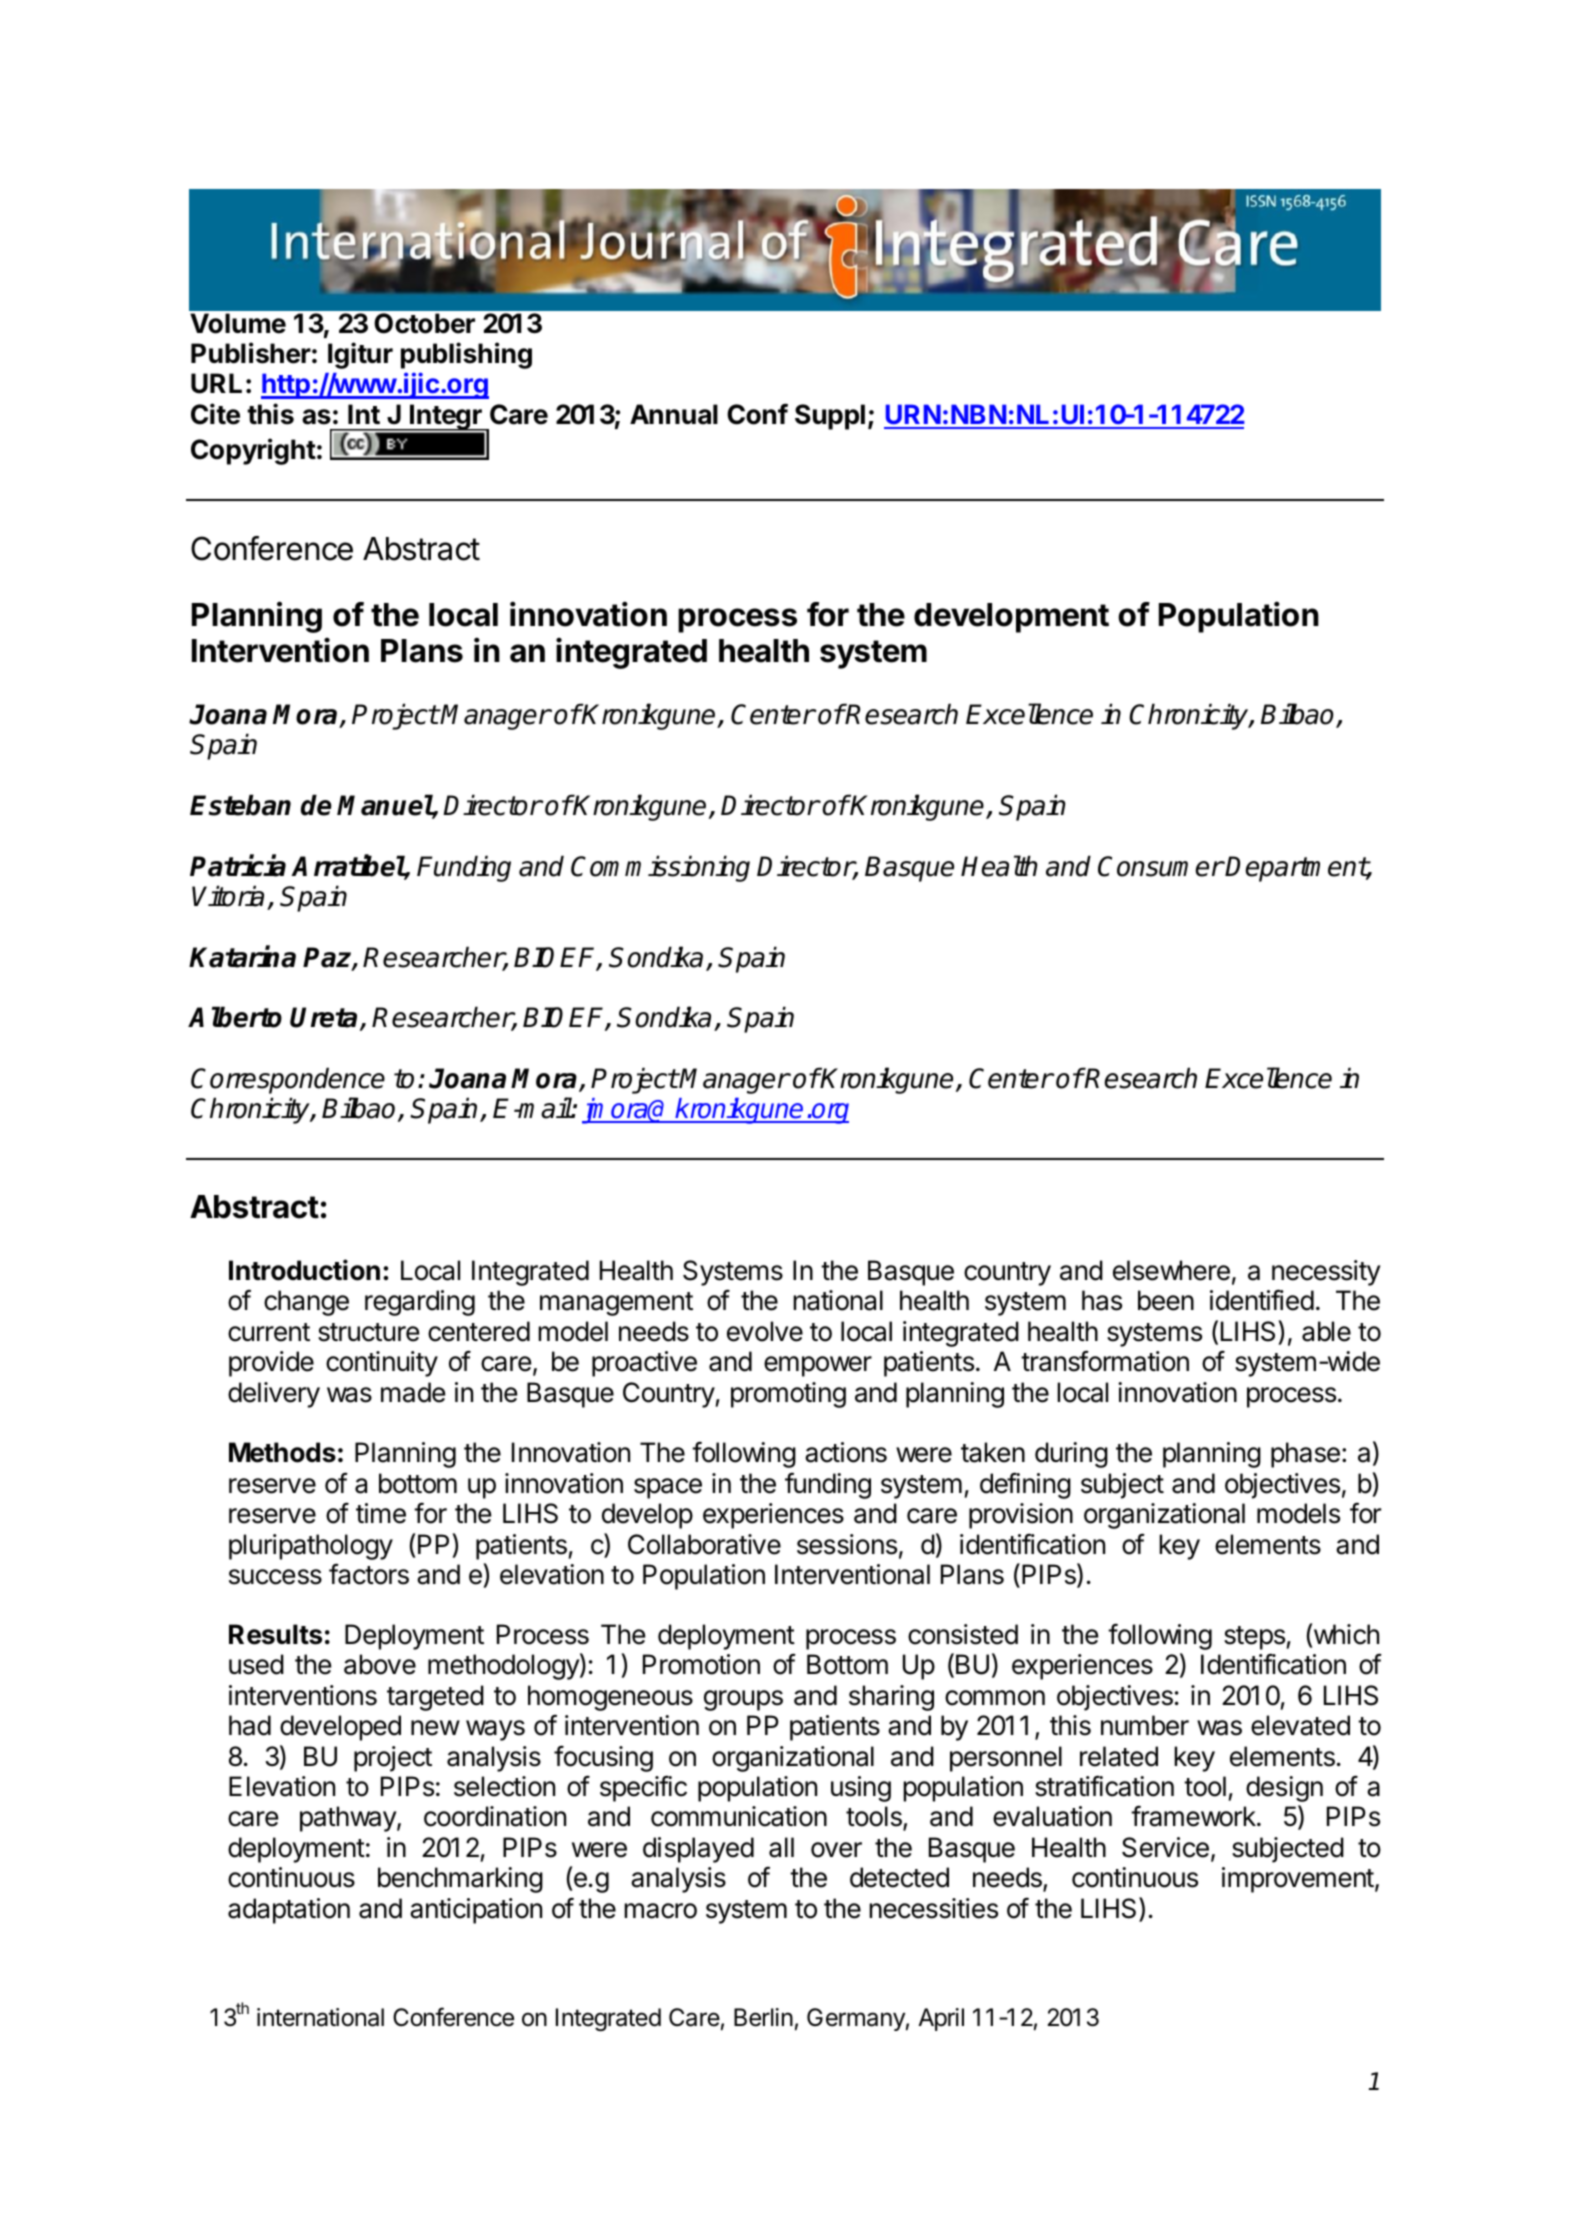 The height and width of the page is (2220, 1570). What do you see at coordinates (288, 1080) in the page?
I see `Correspondence` at bounding box center [288, 1080].
